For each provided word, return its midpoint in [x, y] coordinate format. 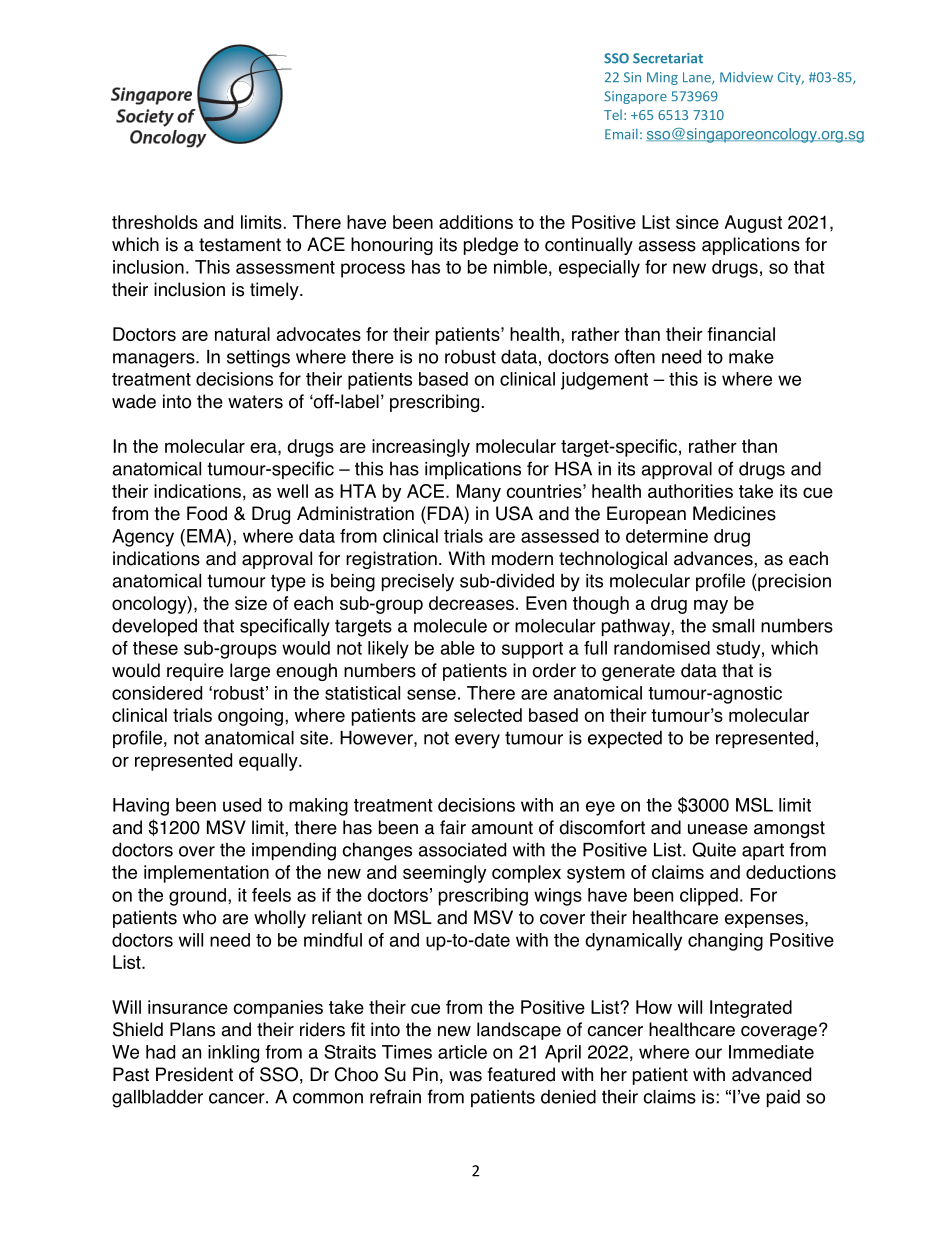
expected [625, 739]
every [477, 741]
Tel [613, 114]
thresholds [155, 222]
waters [255, 402]
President [194, 1074]
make [751, 357]
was [465, 1076]
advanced [771, 1074]
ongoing [250, 717]
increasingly [421, 448]
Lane [698, 78]
